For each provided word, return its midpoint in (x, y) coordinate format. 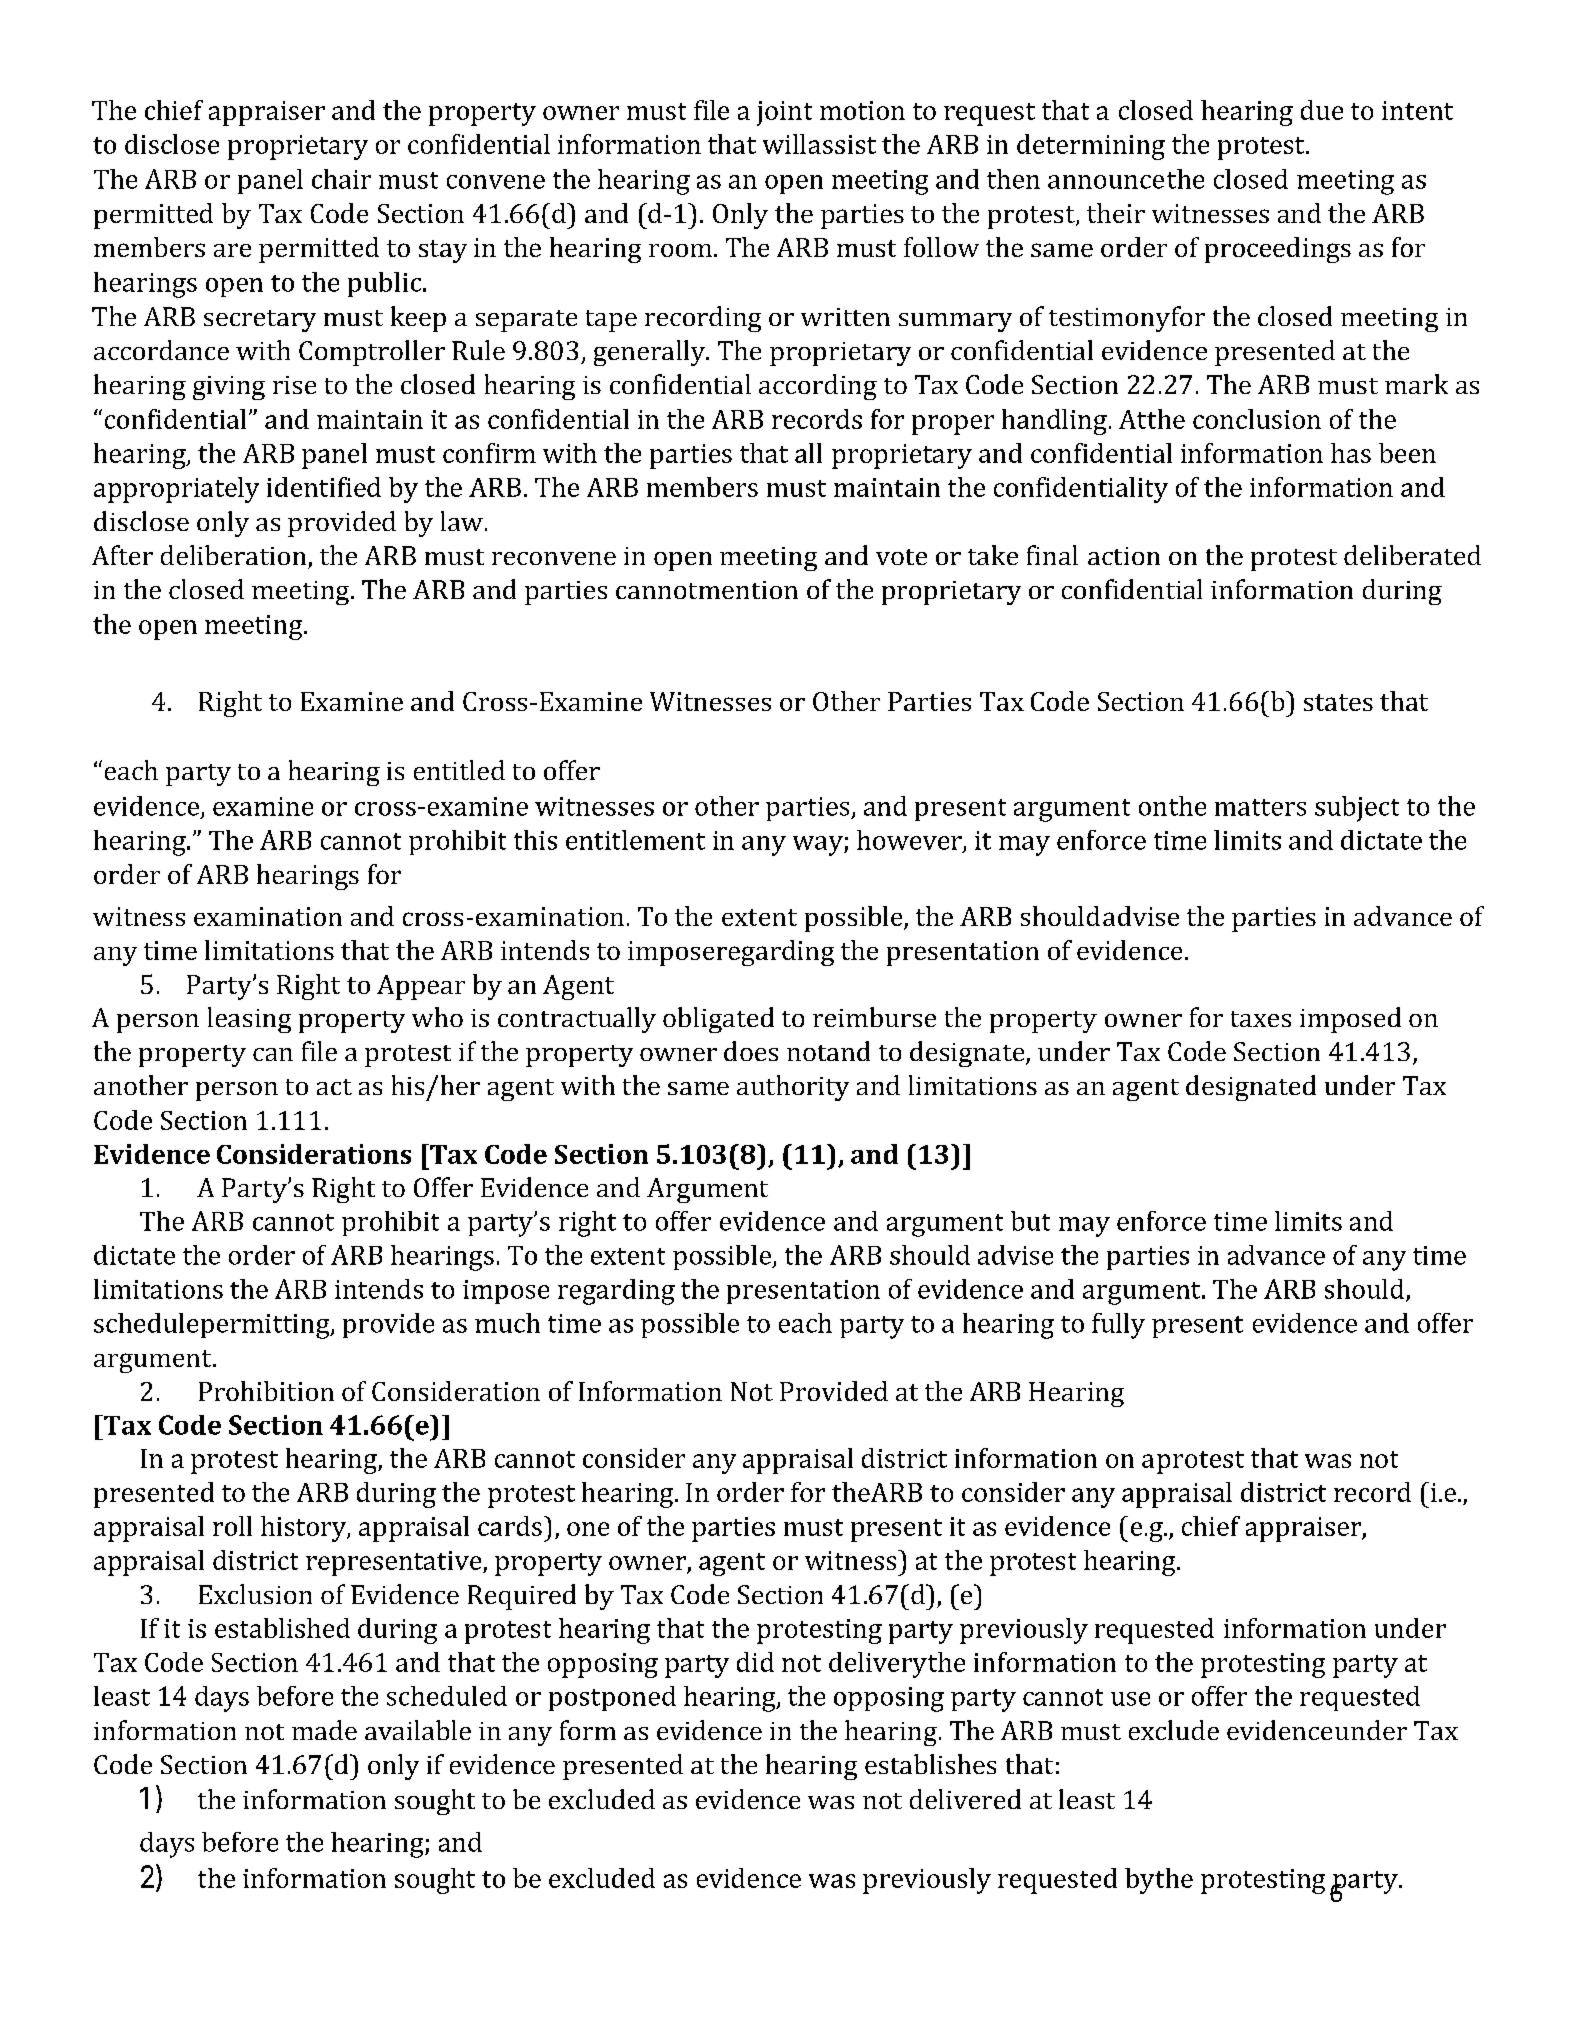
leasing (249, 1020)
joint (784, 113)
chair (341, 179)
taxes (1261, 1019)
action (1124, 556)
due (1322, 110)
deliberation (233, 555)
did (755, 1662)
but (1030, 1221)
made (324, 1730)
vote (901, 557)
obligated (718, 1020)
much (507, 1323)
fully (1118, 1326)
